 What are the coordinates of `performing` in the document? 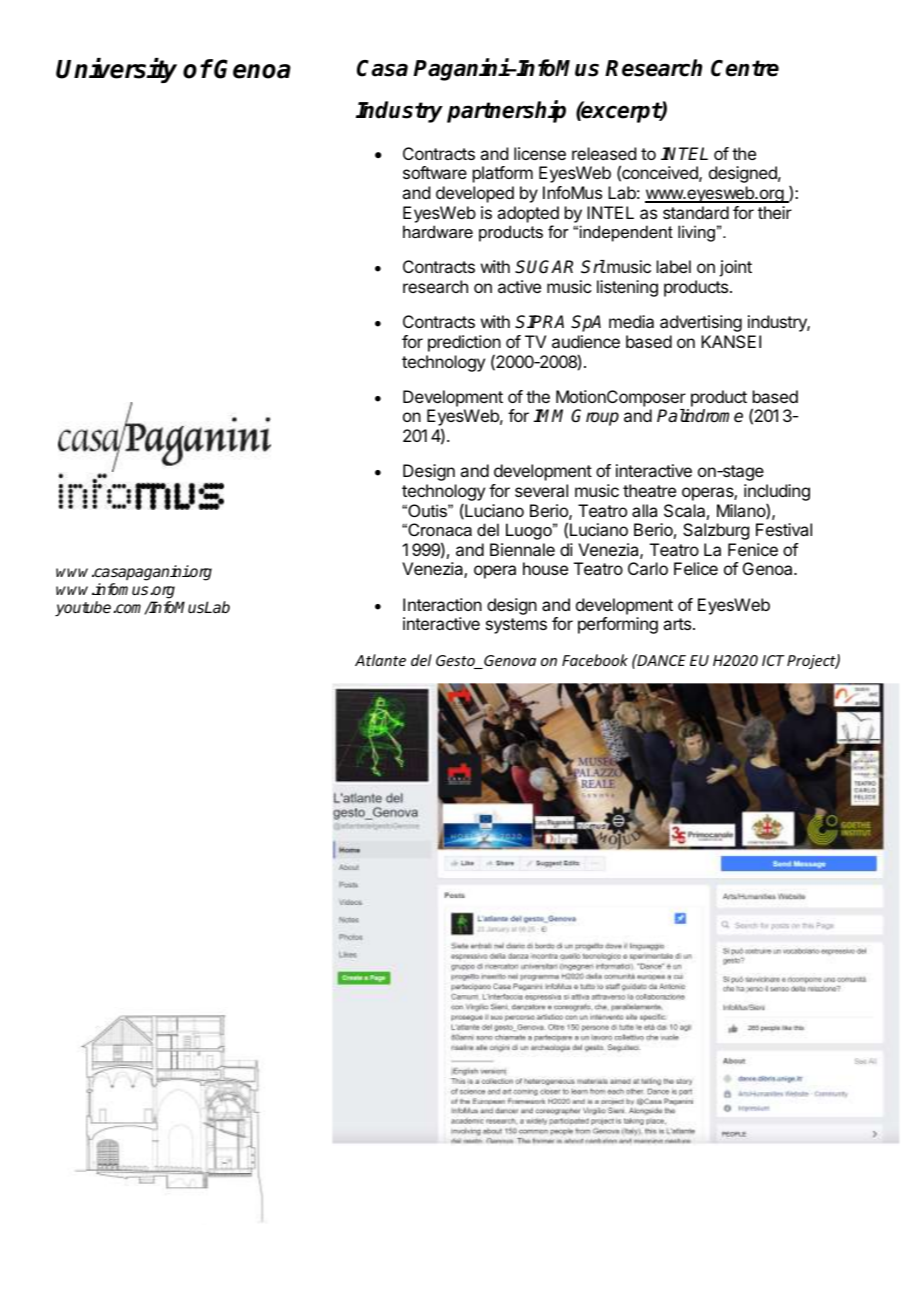 It's located at (618, 625).
